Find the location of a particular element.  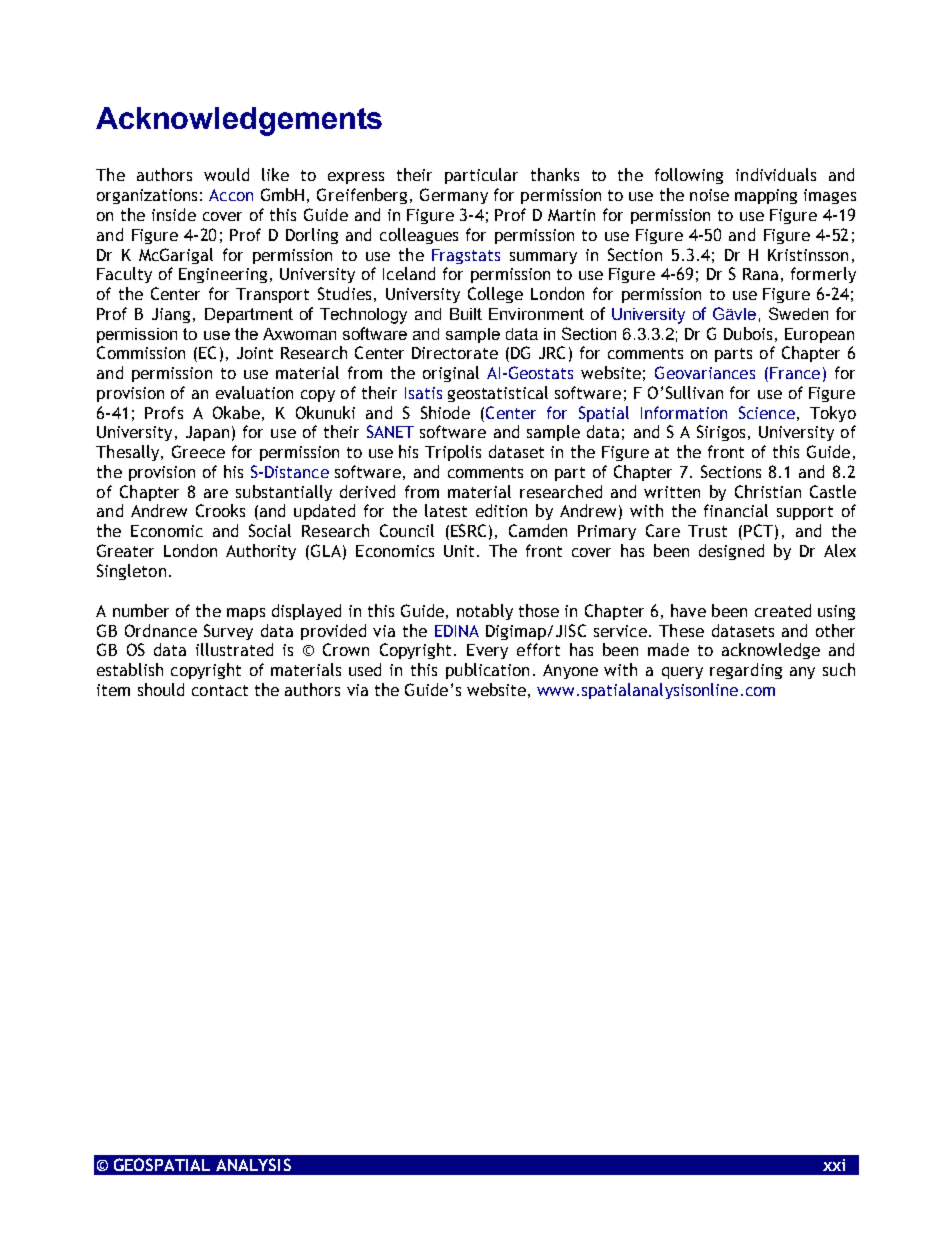

regarding is located at coordinates (746, 671).
